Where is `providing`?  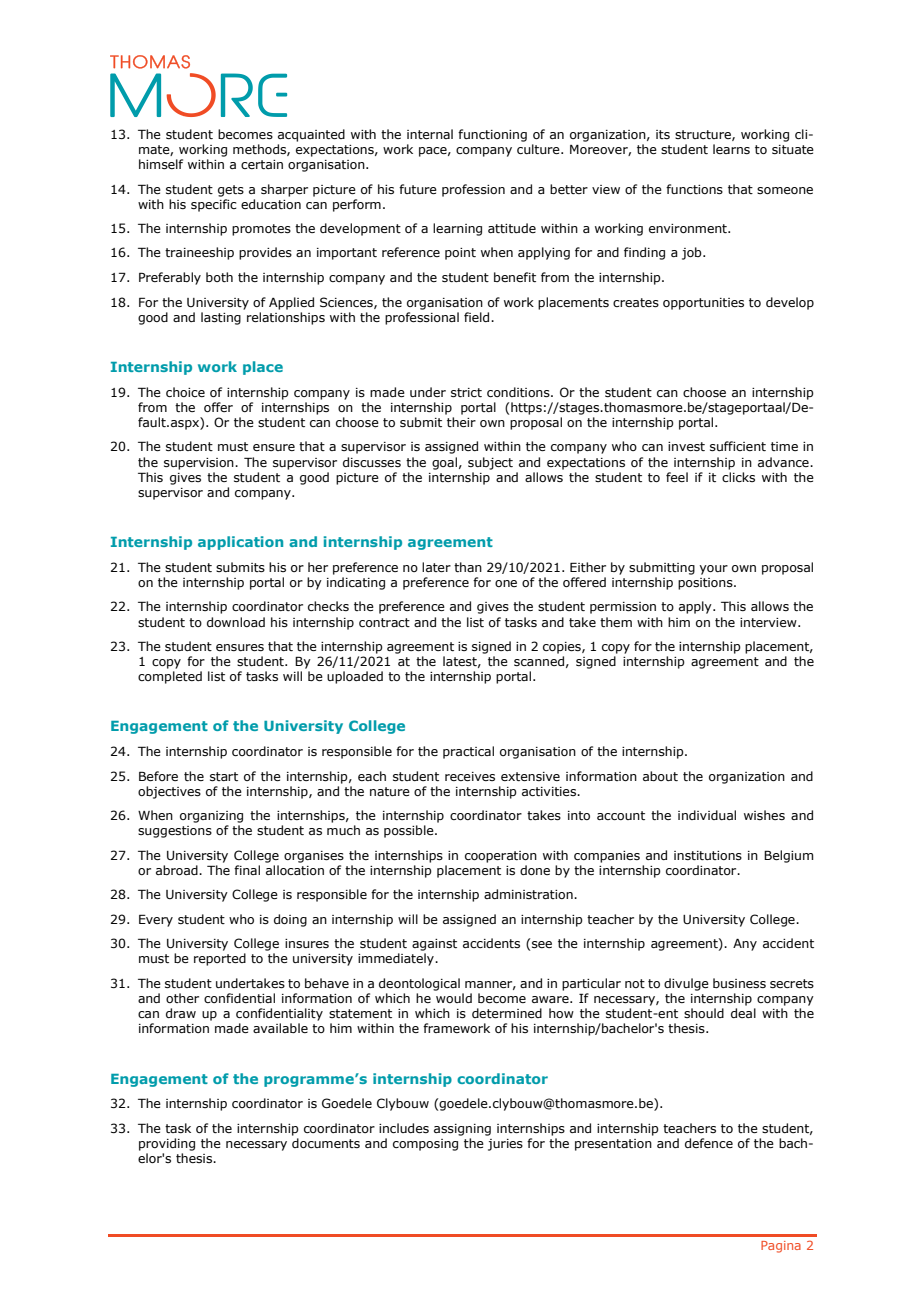 providing is located at coordinates (167, 1144).
